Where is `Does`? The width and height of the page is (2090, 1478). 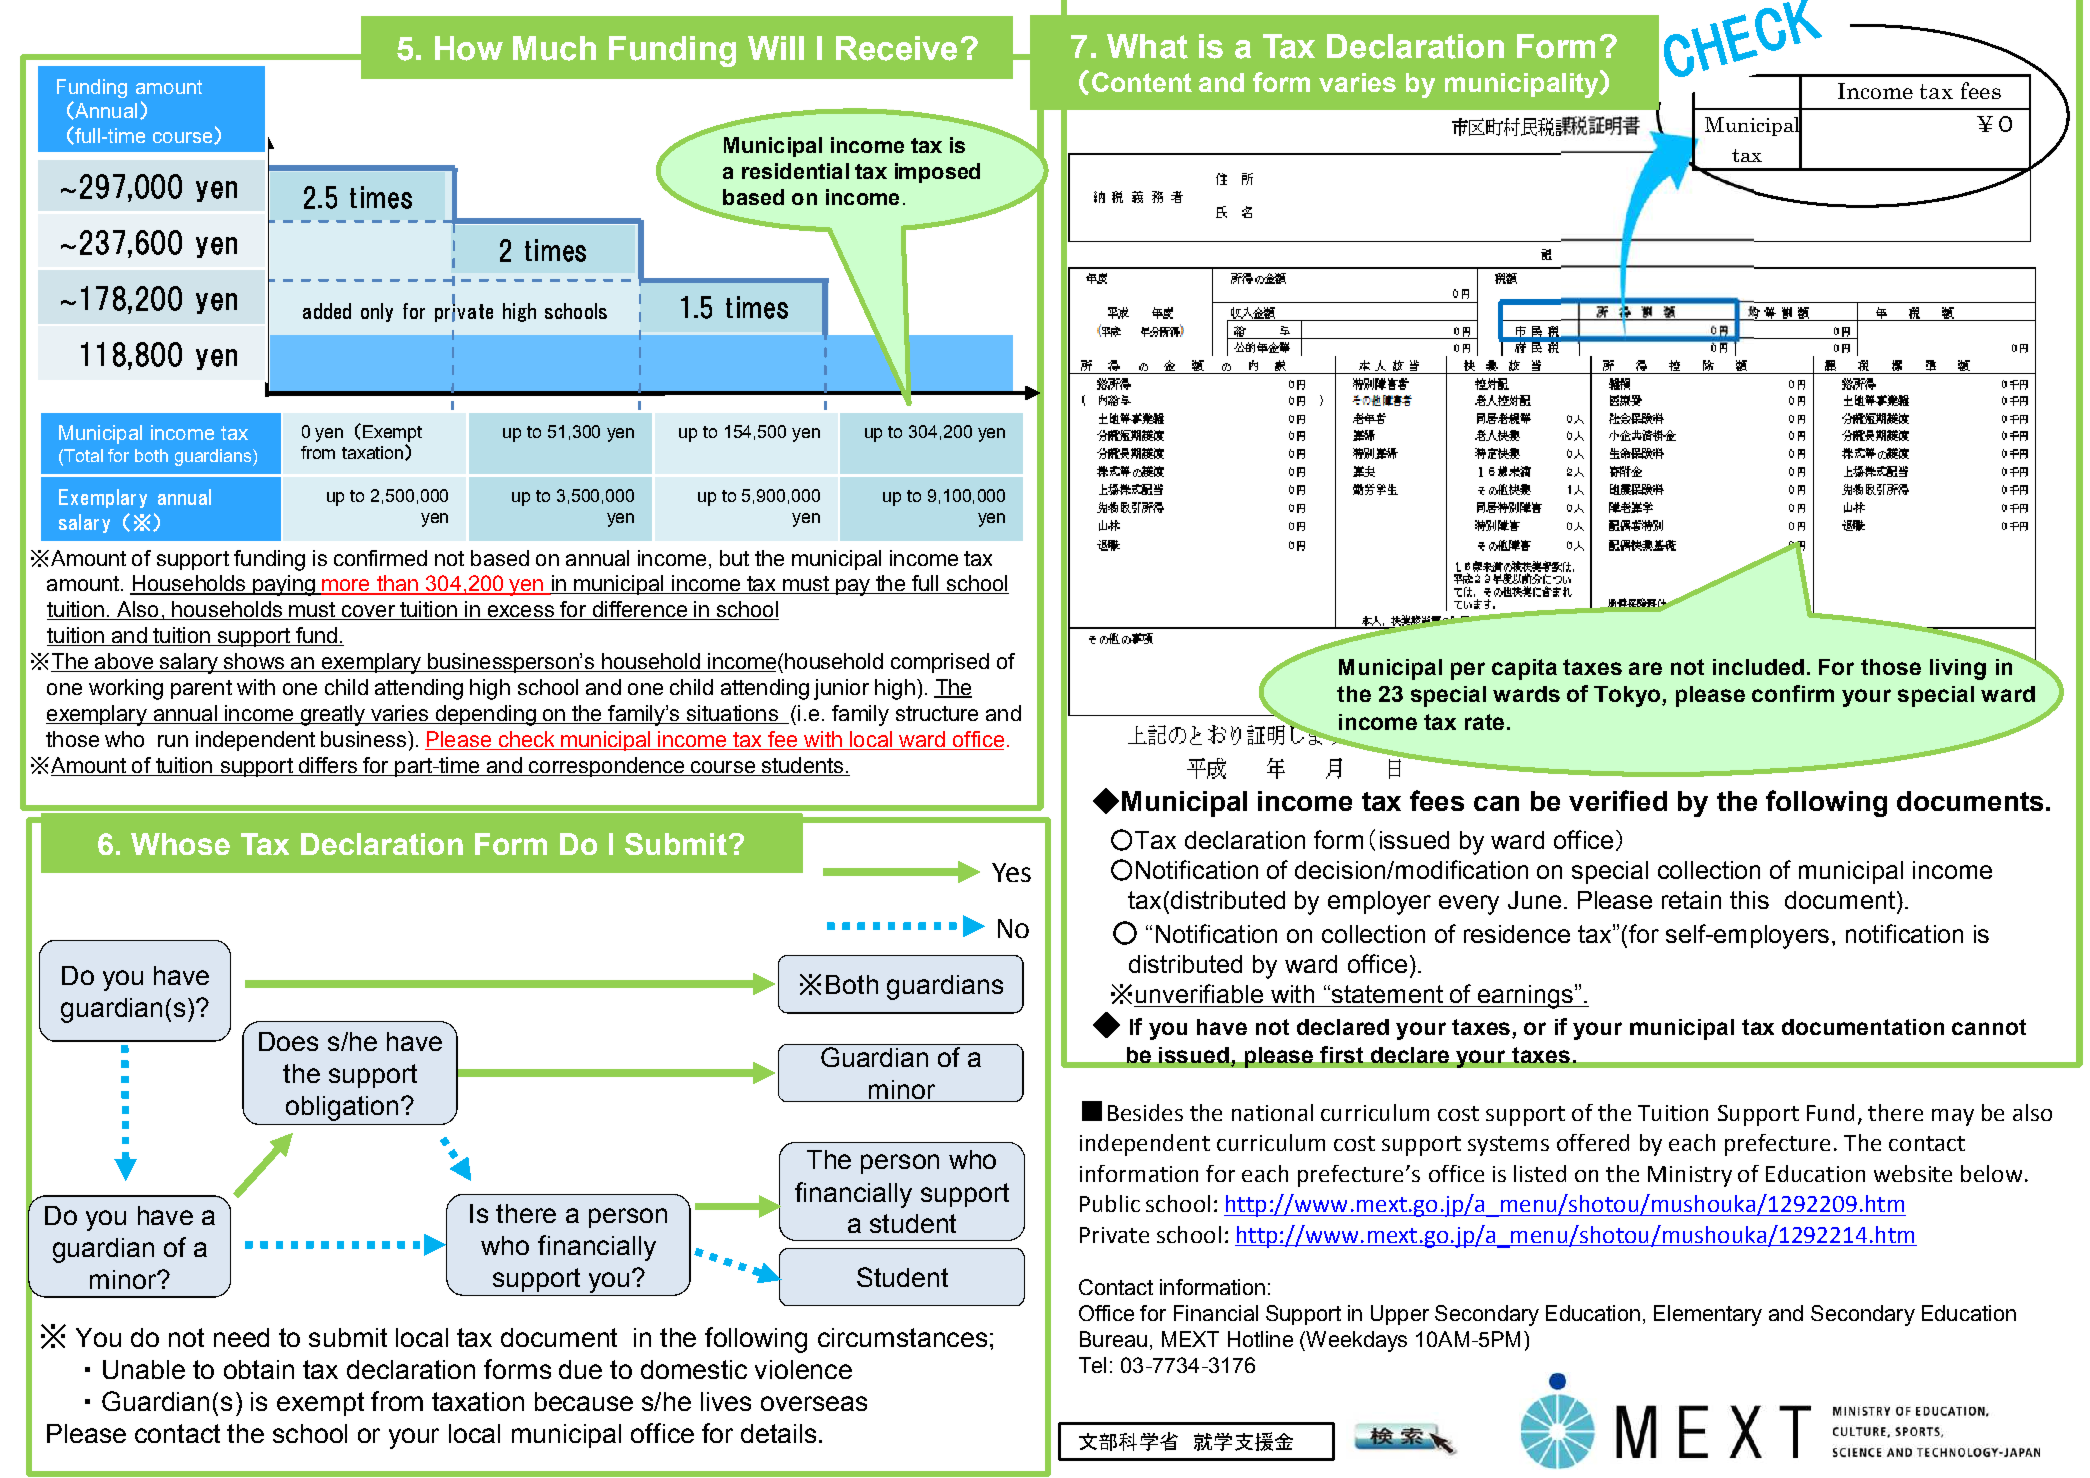
Does is located at coordinates (288, 1041).
